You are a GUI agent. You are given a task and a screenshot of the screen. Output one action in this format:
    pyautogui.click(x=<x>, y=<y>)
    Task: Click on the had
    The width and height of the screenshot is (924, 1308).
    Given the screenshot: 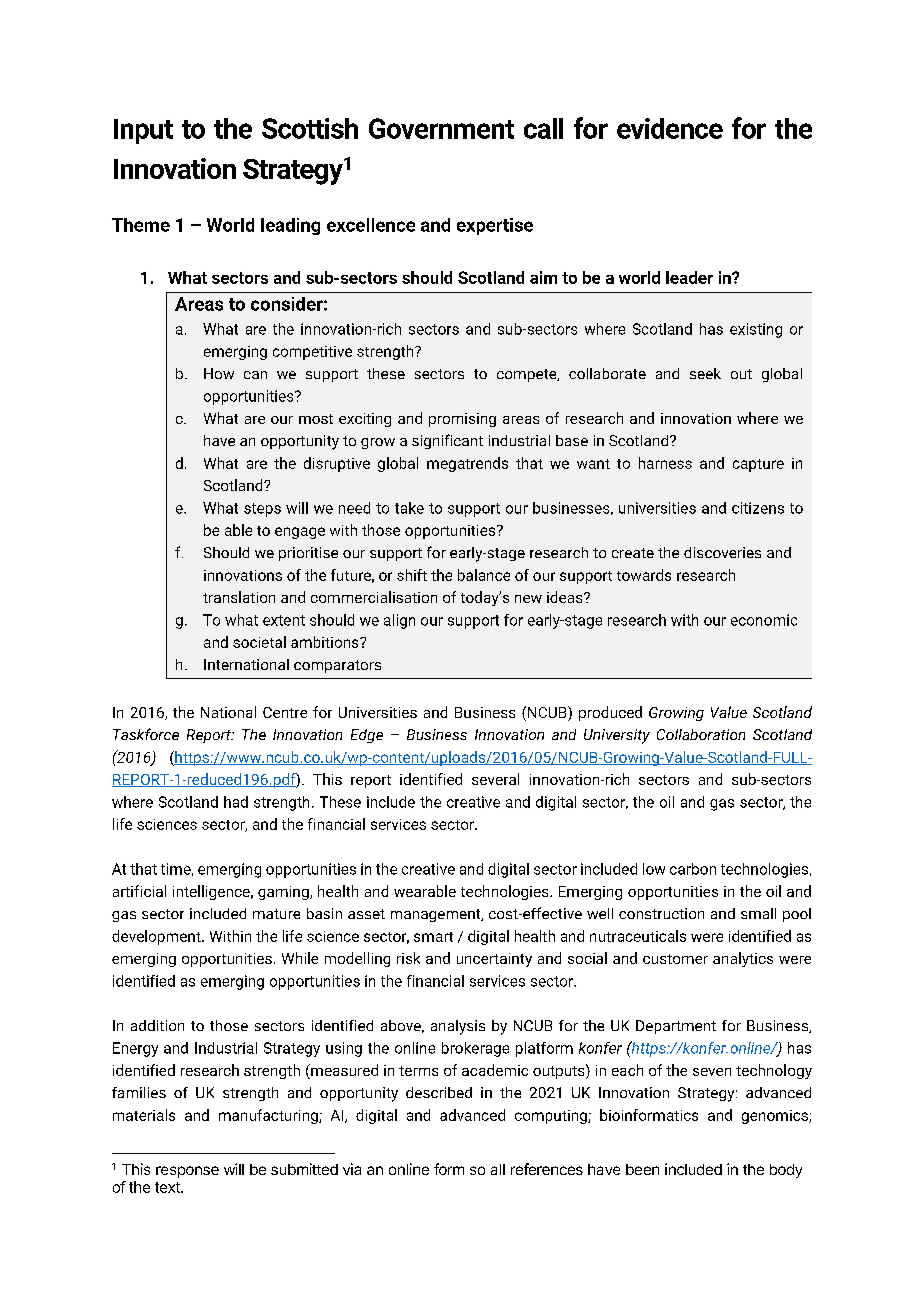 What is the action you would take?
    pyautogui.click(x=236, y=802)
